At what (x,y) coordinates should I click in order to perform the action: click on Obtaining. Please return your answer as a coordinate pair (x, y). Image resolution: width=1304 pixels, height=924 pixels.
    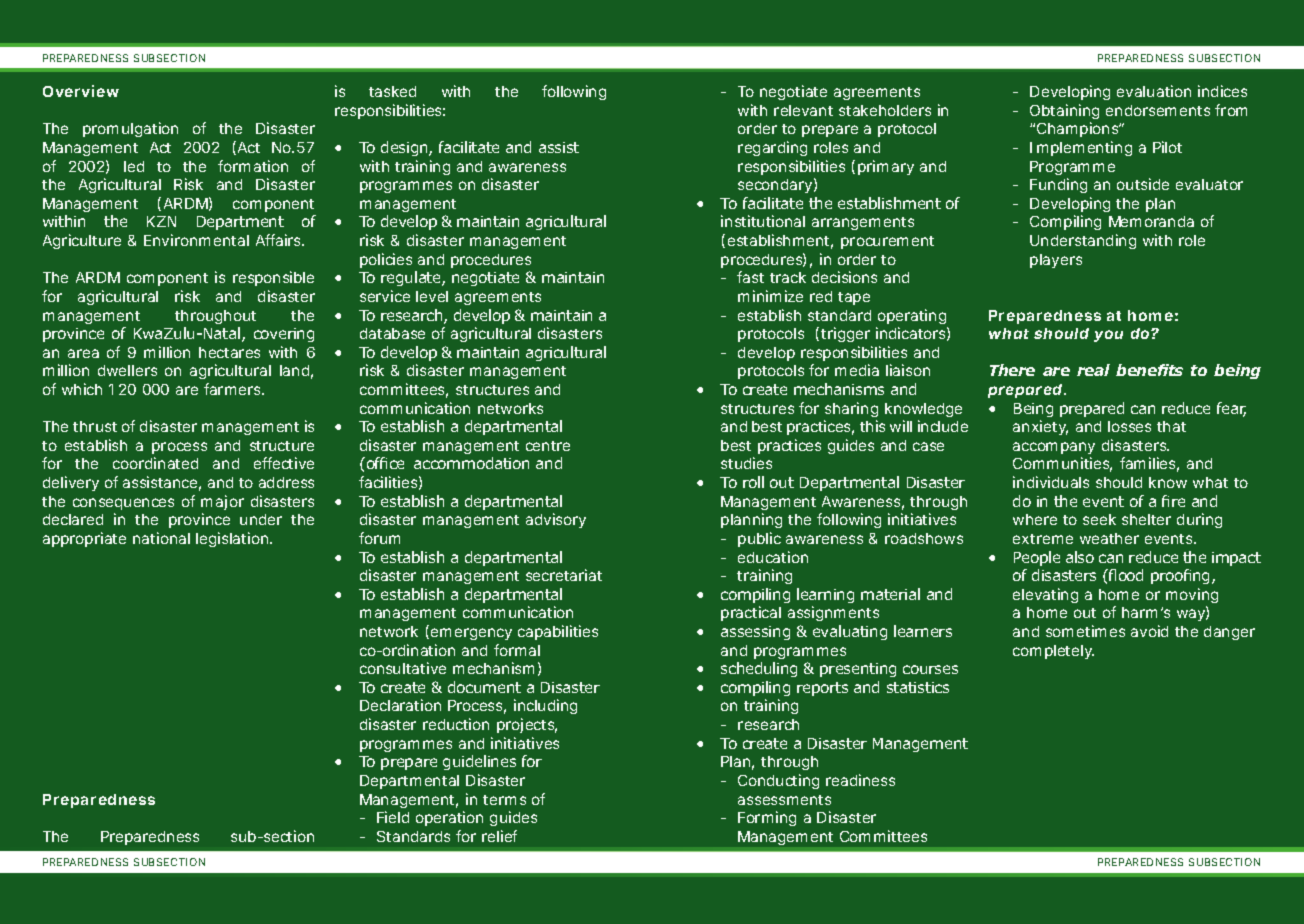
    Looking at the image, I should click on (1064, 111).
